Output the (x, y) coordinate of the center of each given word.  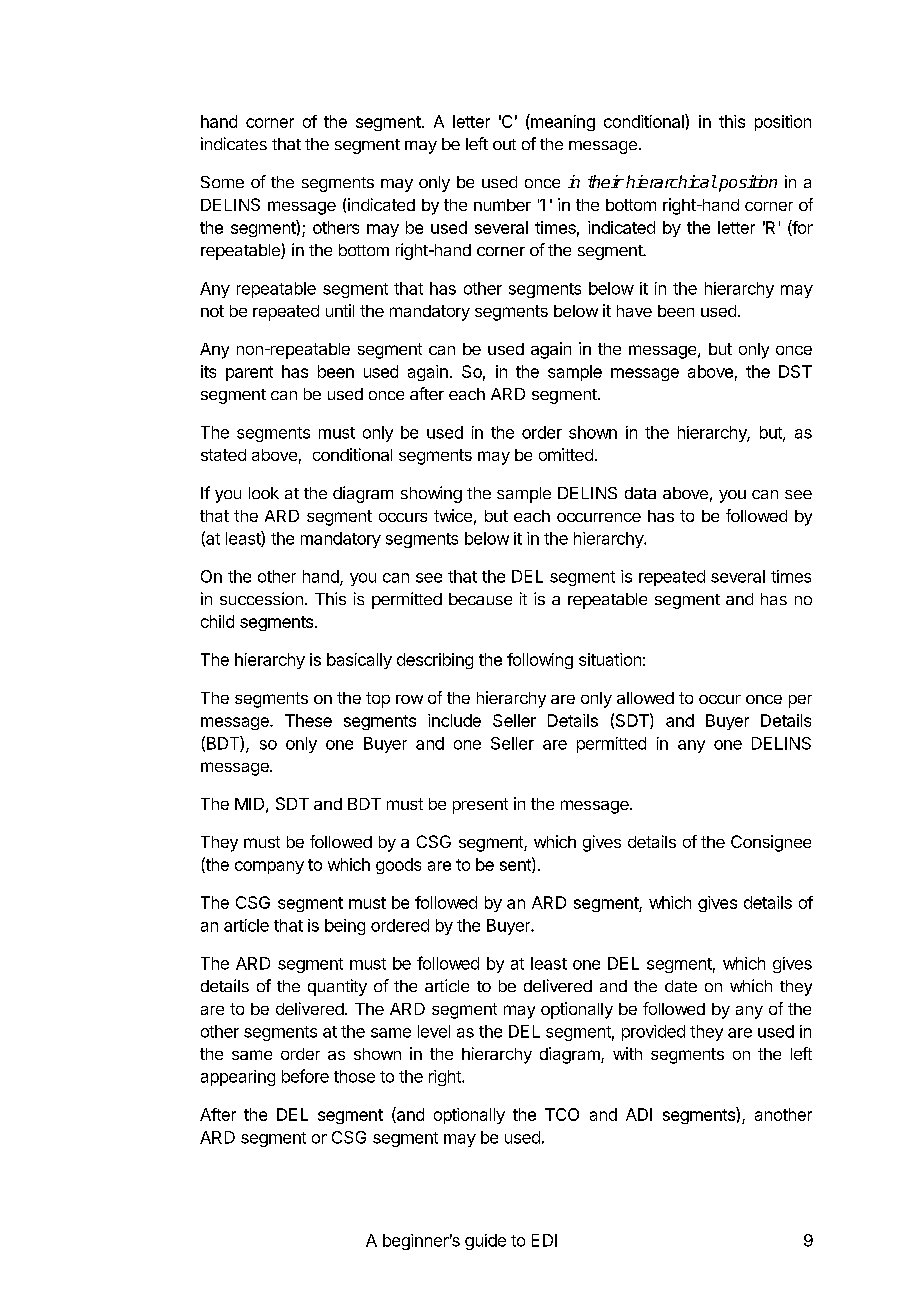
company (269, 867)
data (640, 493)
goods (398, 866)
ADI (639, 1114)
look (264, 493)
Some (222, 182)
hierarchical (671, 181)
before (305, 1076)
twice (453, 515)
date (681, 986)
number (502, 205)
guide (485, 1242)
